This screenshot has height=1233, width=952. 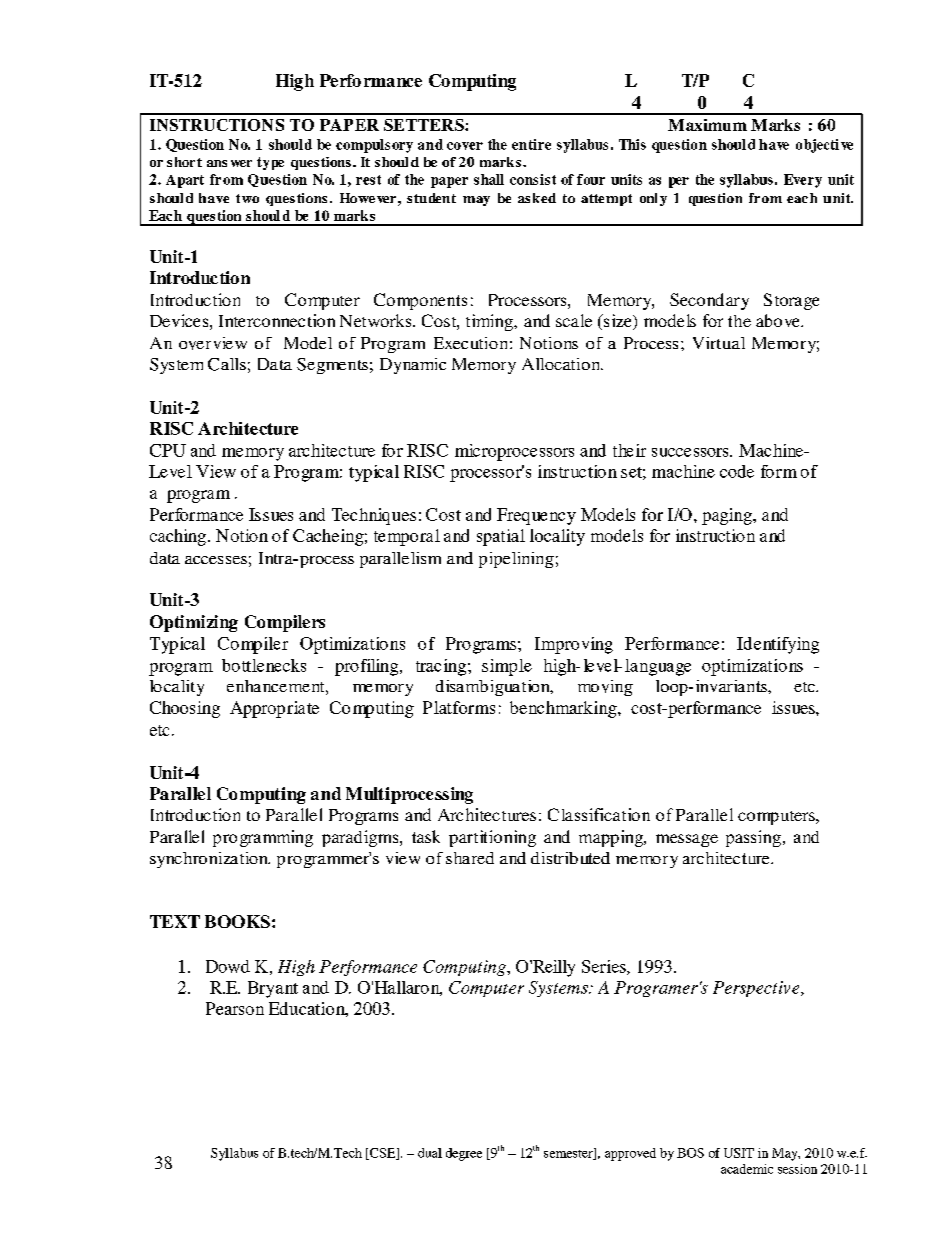 What do you see at coordinates (241, 163) in the screenshot?
I see `wer` at bounding box center [241, 163].
